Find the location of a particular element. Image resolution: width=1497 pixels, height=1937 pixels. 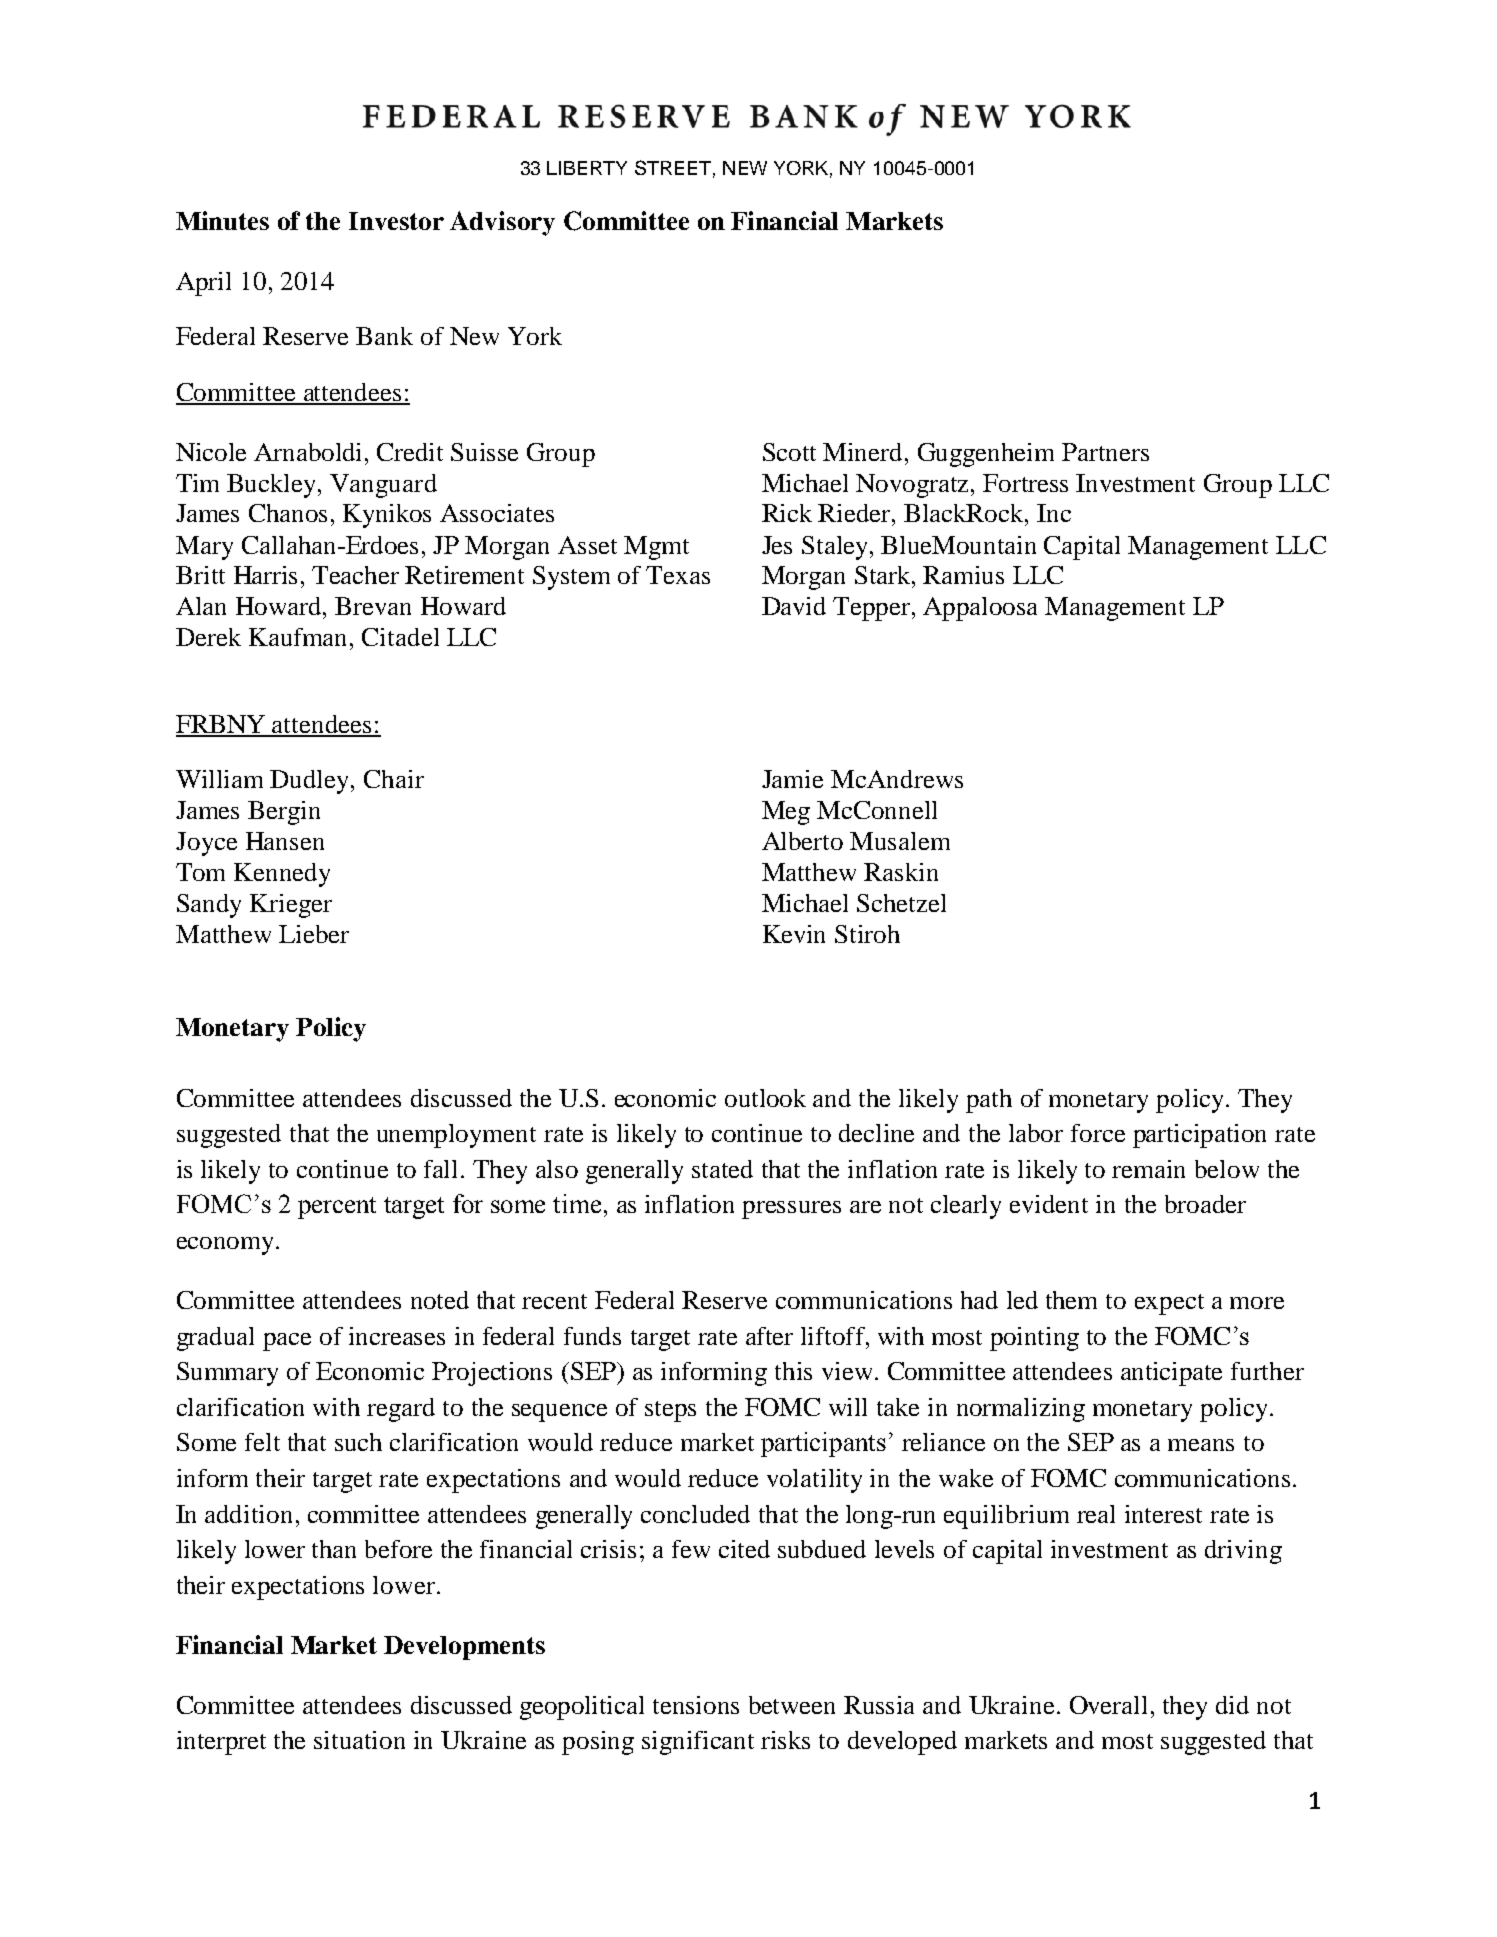

situation is located at coordinates (359, 1740).
